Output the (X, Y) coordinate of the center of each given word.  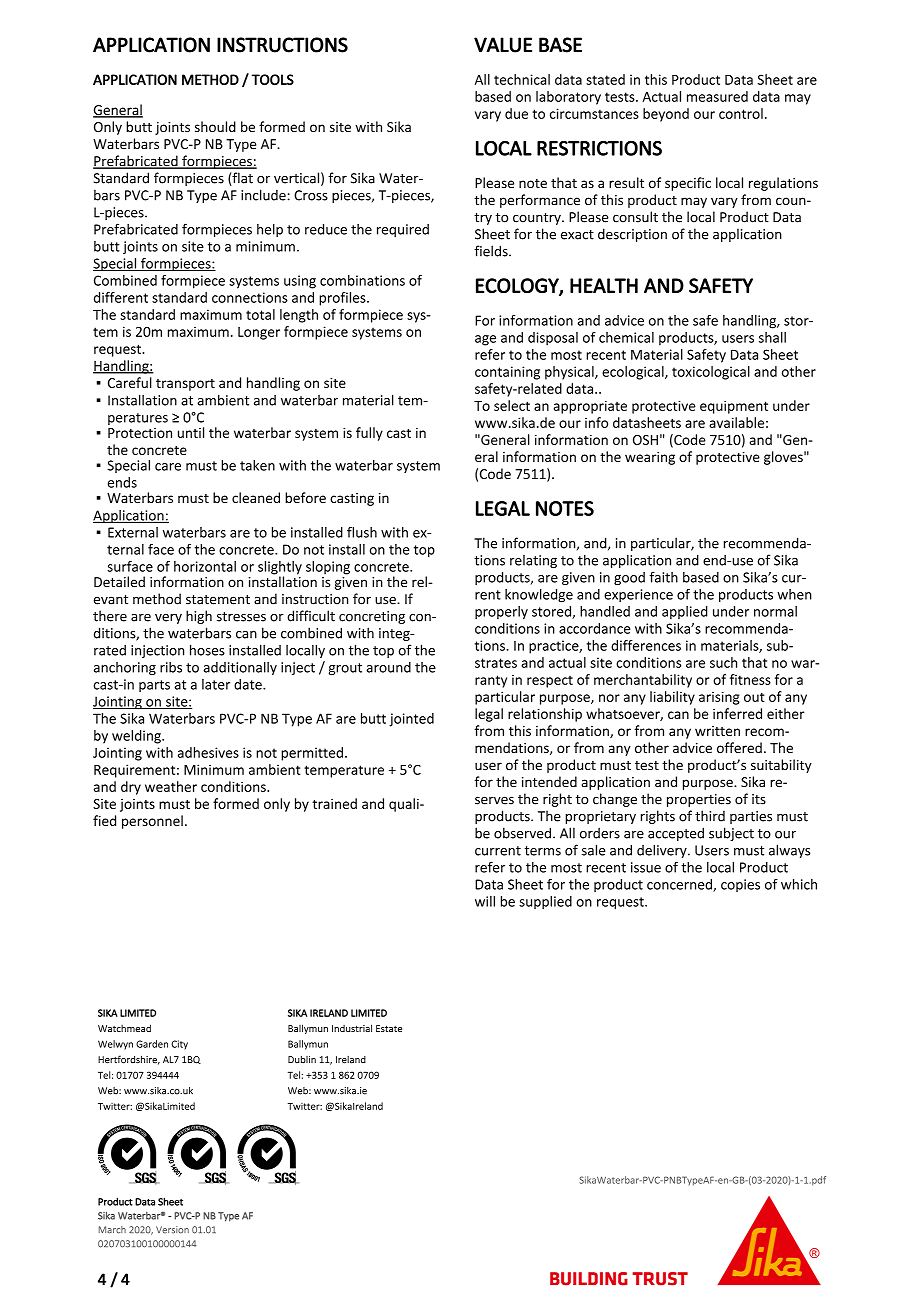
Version (172, 1230)
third (710, 816)
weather (171, 786)
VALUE (503, 45)
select (512, 405)
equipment (734, 407)
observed (522, 833)
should (215, 126)
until (191, 432)
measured (717, 96)
